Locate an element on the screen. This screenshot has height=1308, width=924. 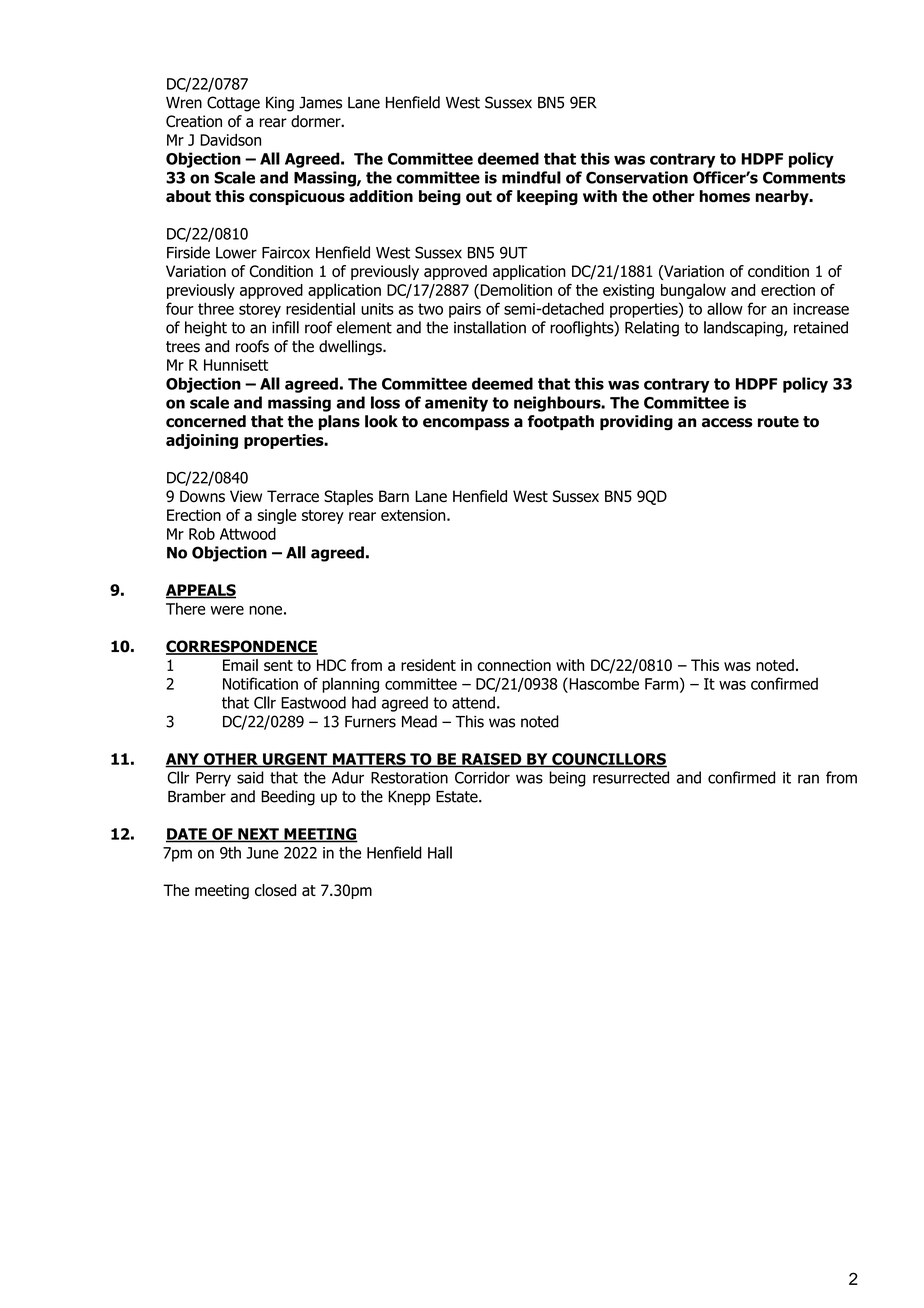
mindful is located at coordinates (531, 177).
